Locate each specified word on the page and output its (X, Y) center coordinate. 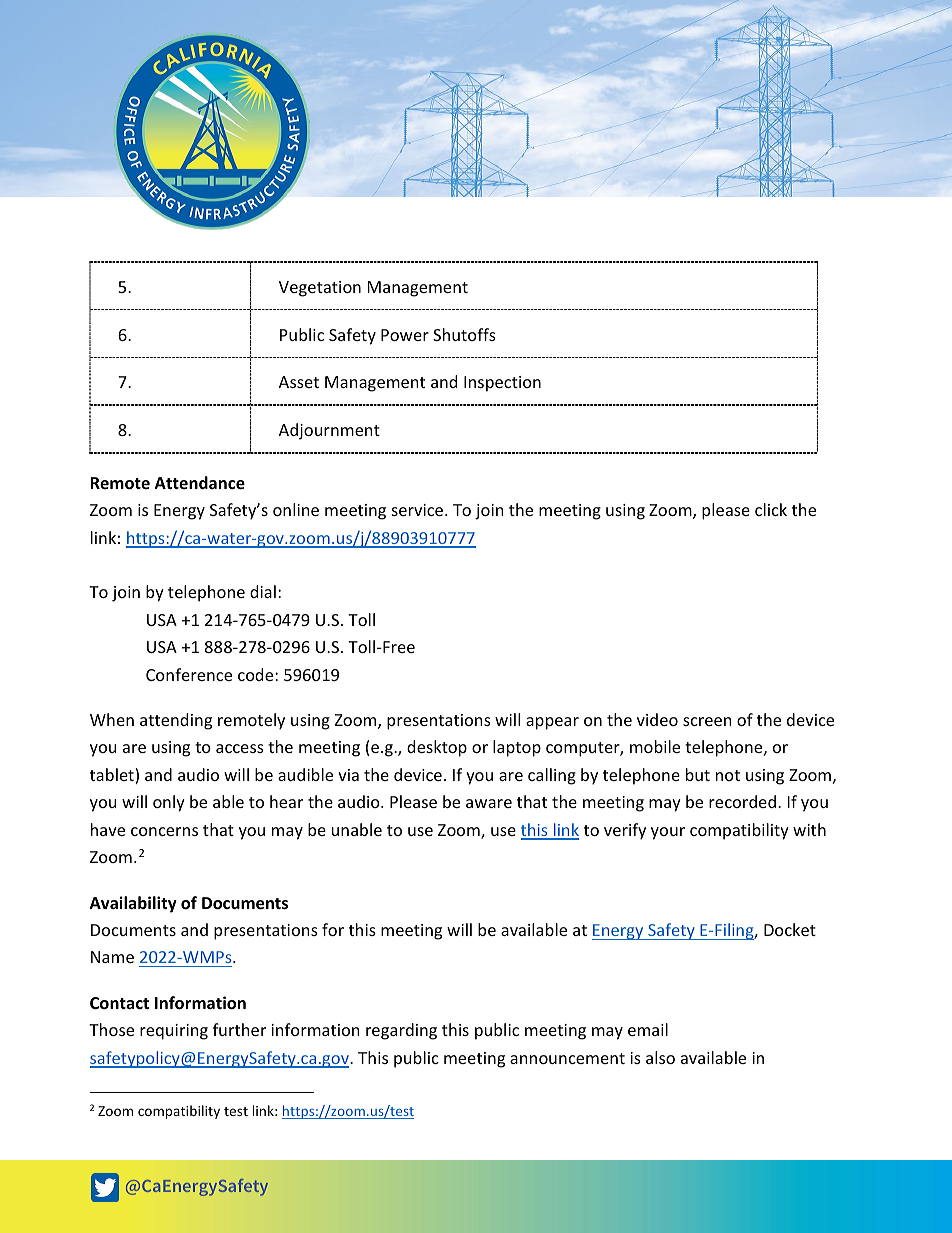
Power (405, 335)
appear (552, 723)
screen (707, 721)
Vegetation (320, 289)
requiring (174, 1032)
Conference (189, 674)
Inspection (502, 384)
